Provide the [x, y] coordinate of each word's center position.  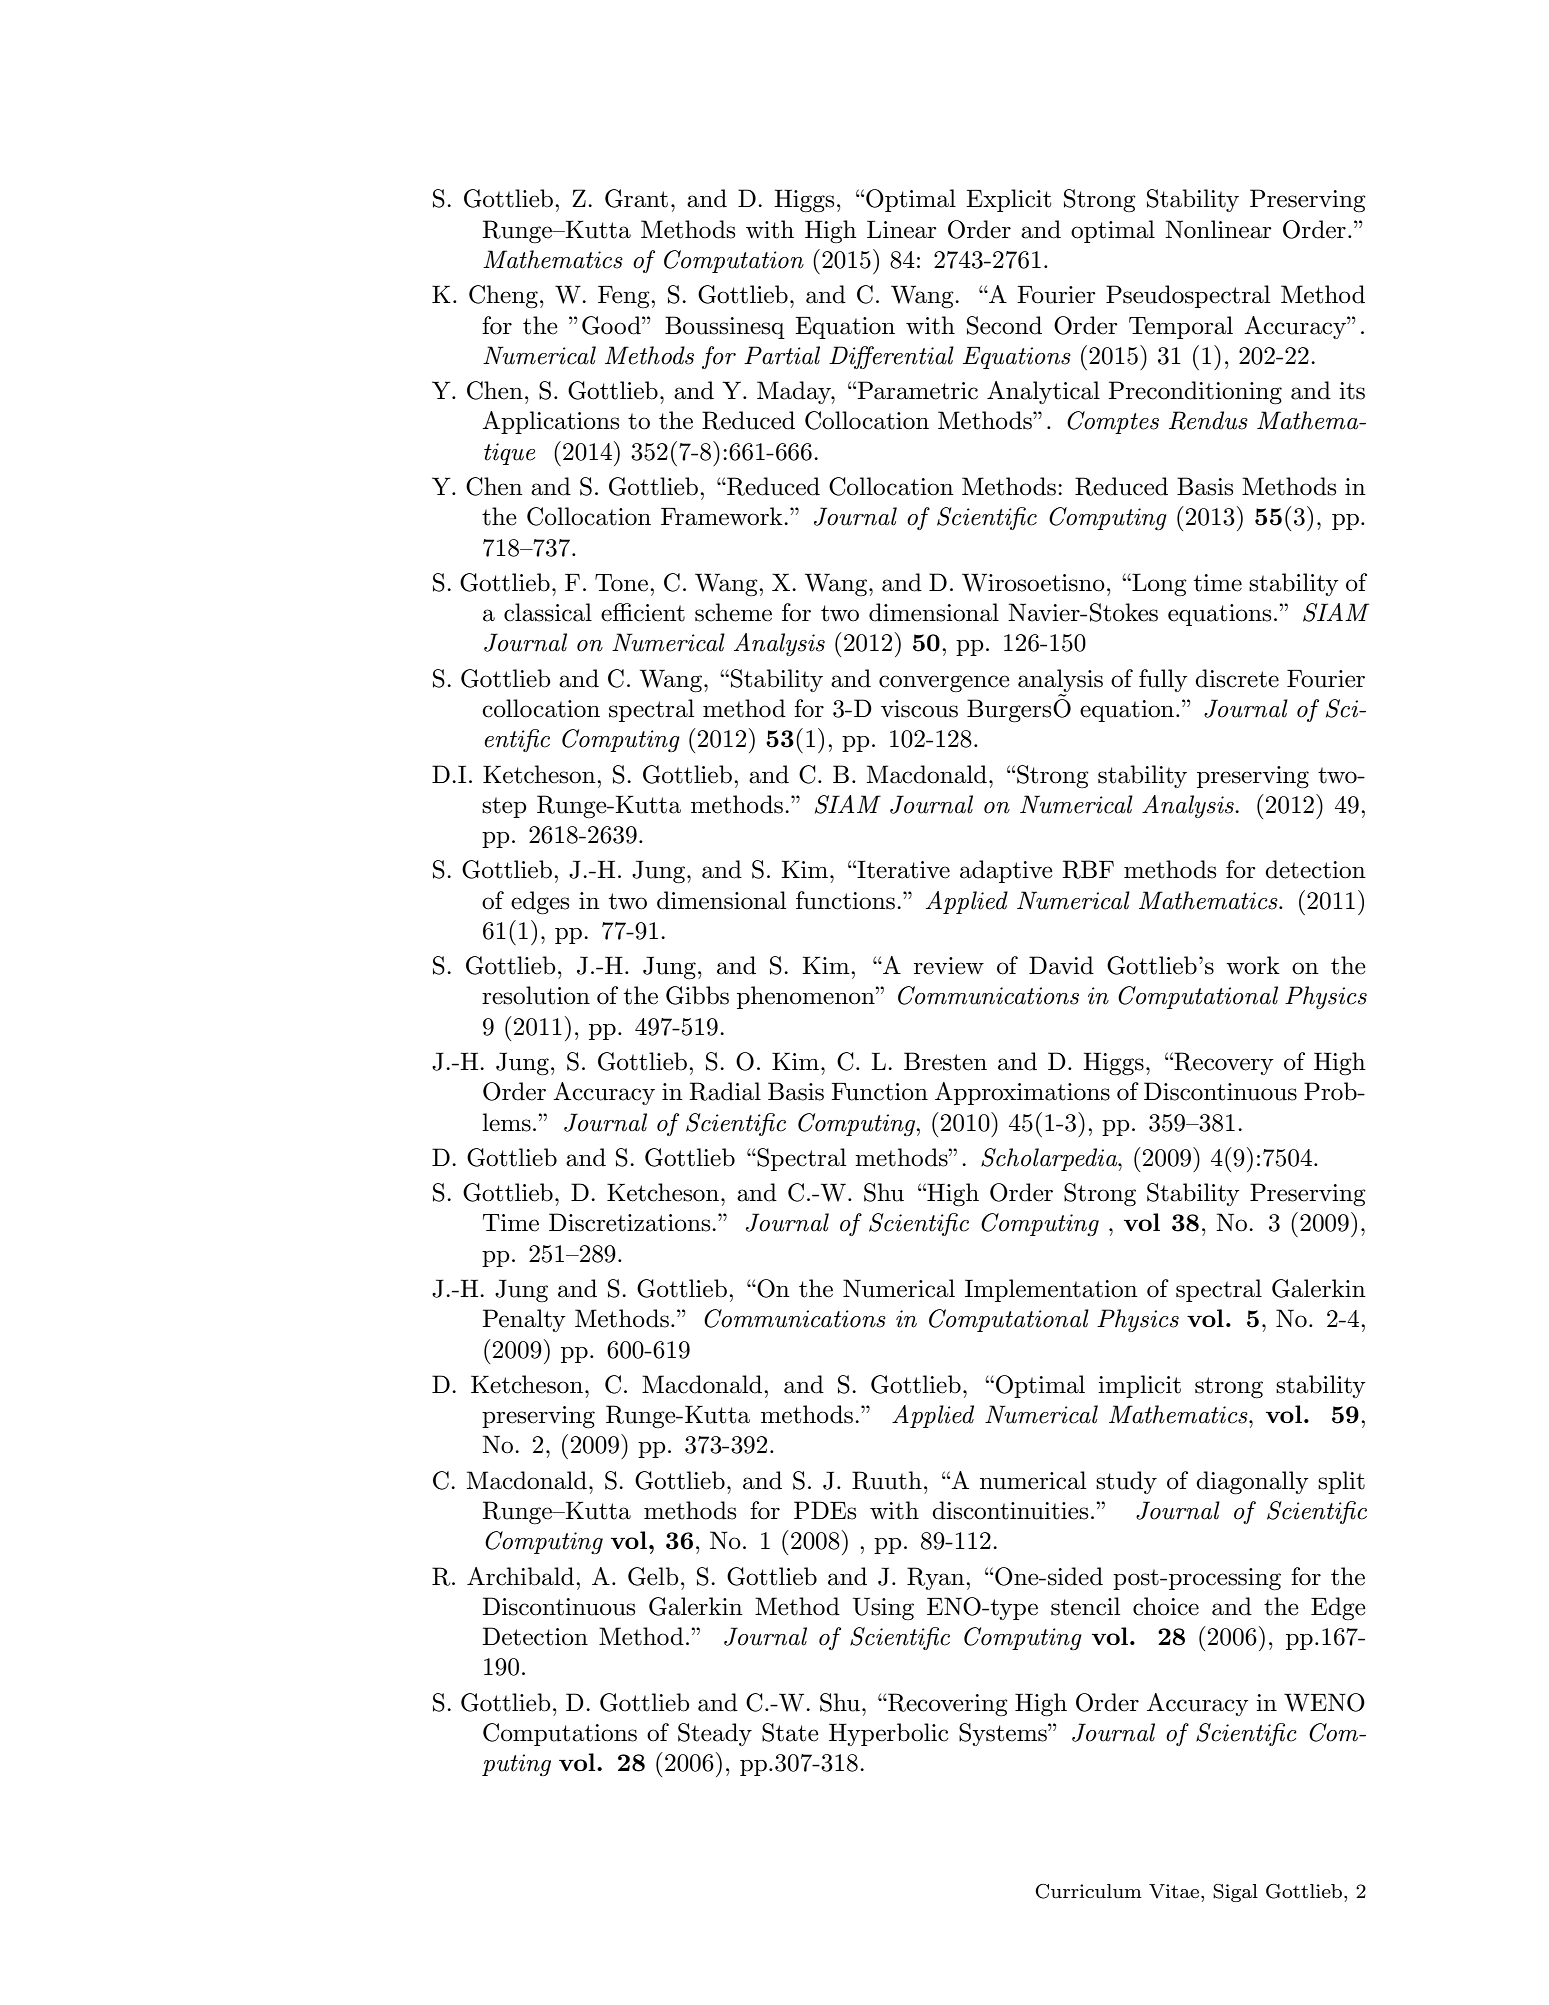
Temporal [1181, 327]
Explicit [1008, 200]
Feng [625, 297]
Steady [715, 1734]
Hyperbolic [888, 1734]
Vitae [1175, 1891]
